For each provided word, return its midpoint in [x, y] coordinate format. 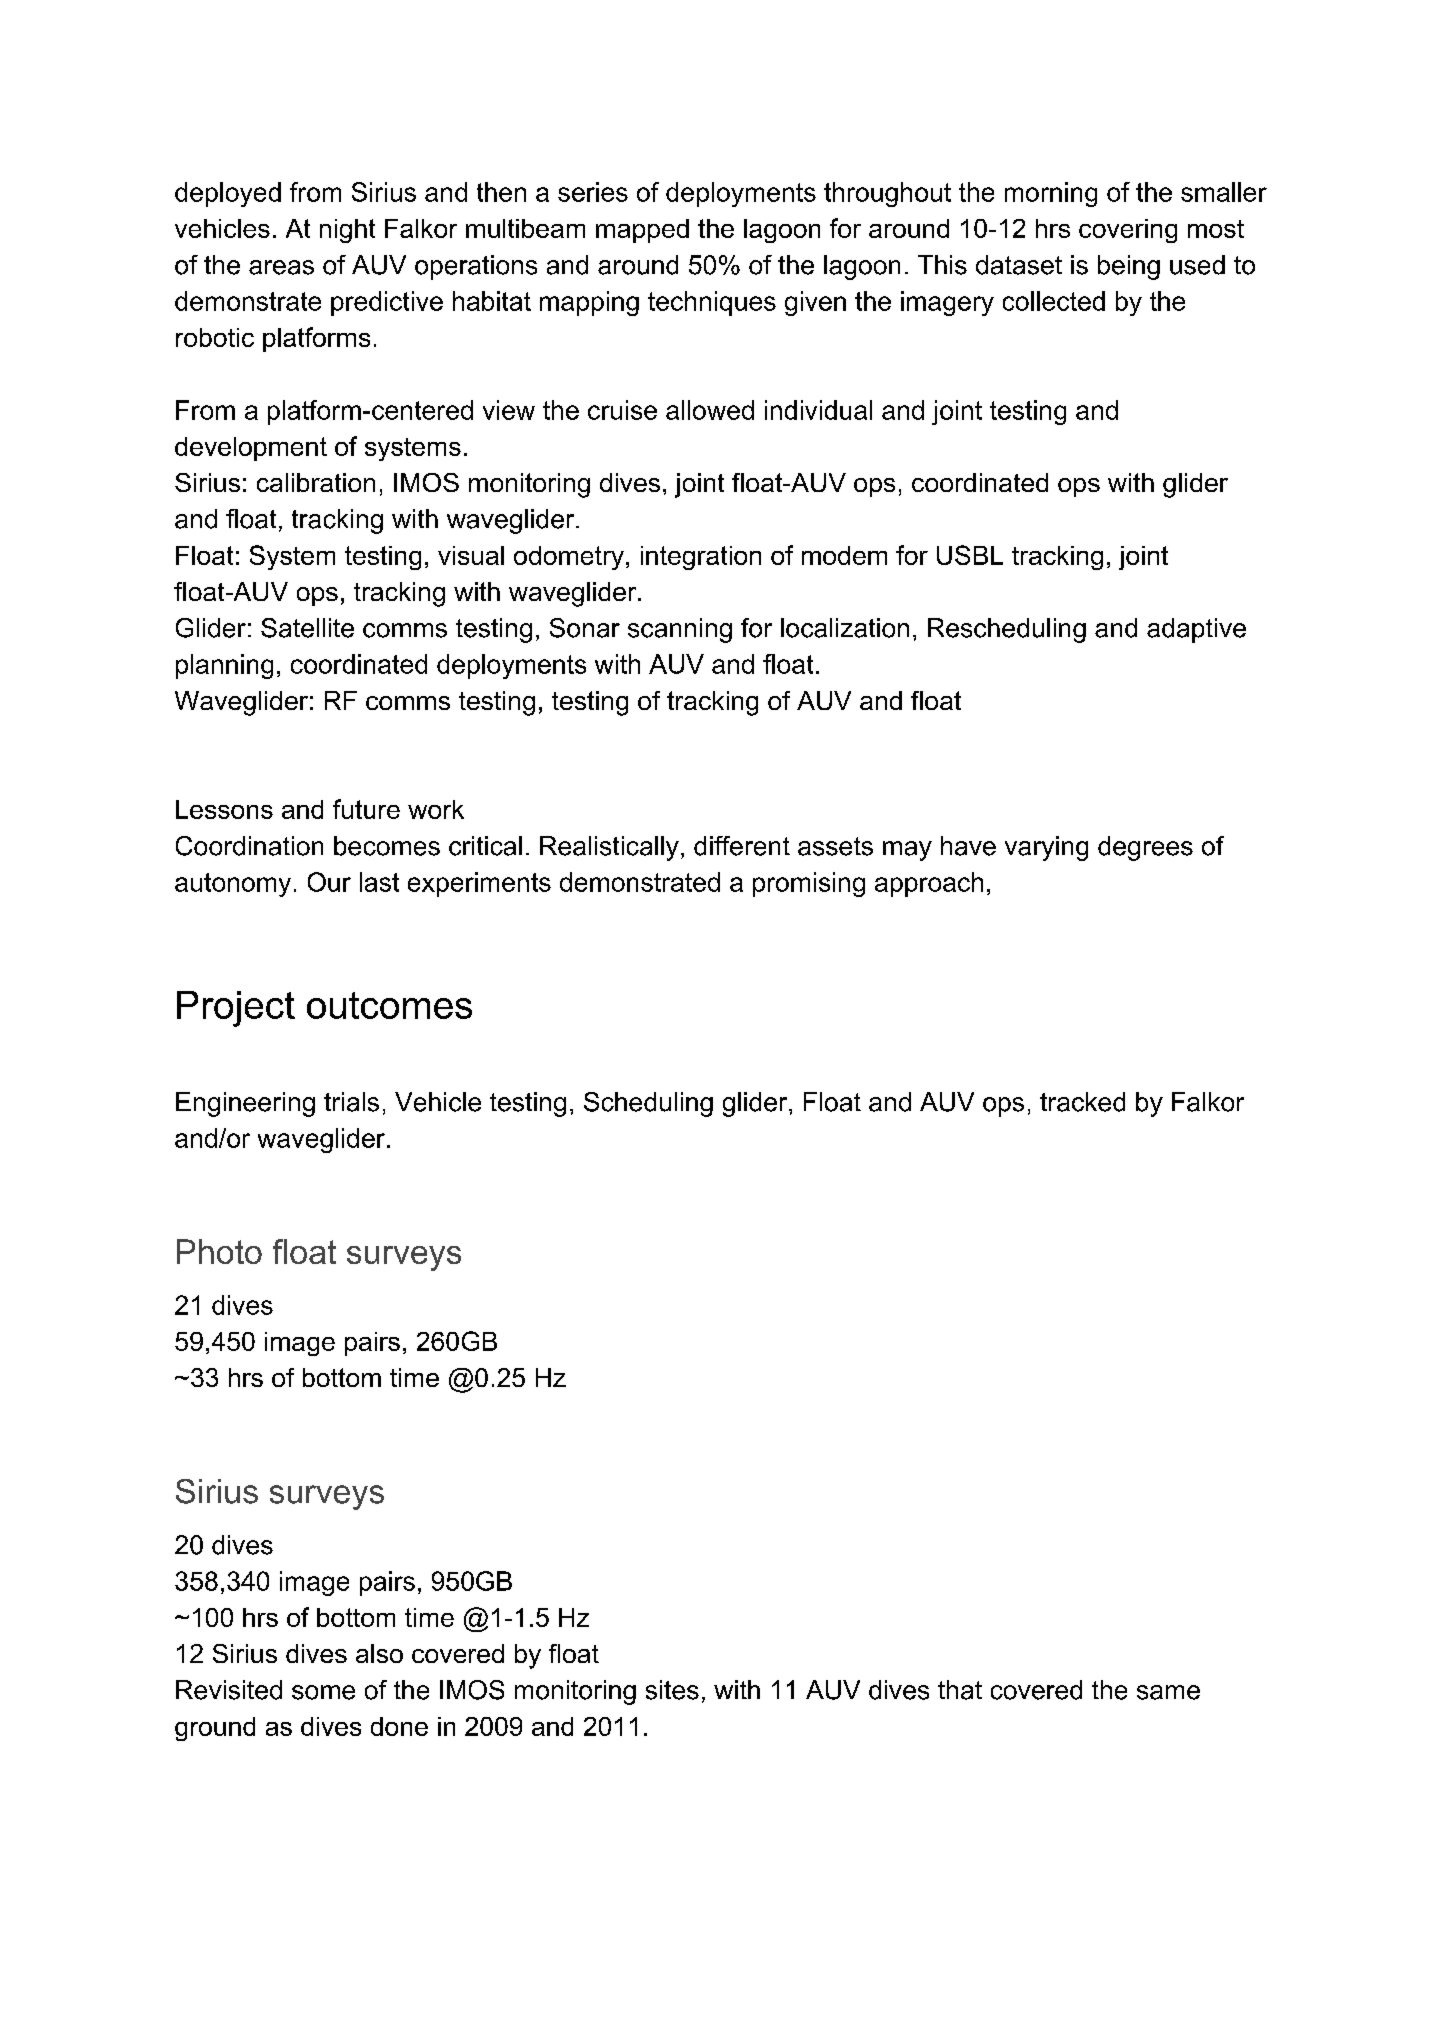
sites [672, 1690]
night [347, 231]
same [1168, 1692]
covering [1128, 231]
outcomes [389, 1005]
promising [809, 884]
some [323, 1692]
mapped [642, 231]
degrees [1145, 848]
